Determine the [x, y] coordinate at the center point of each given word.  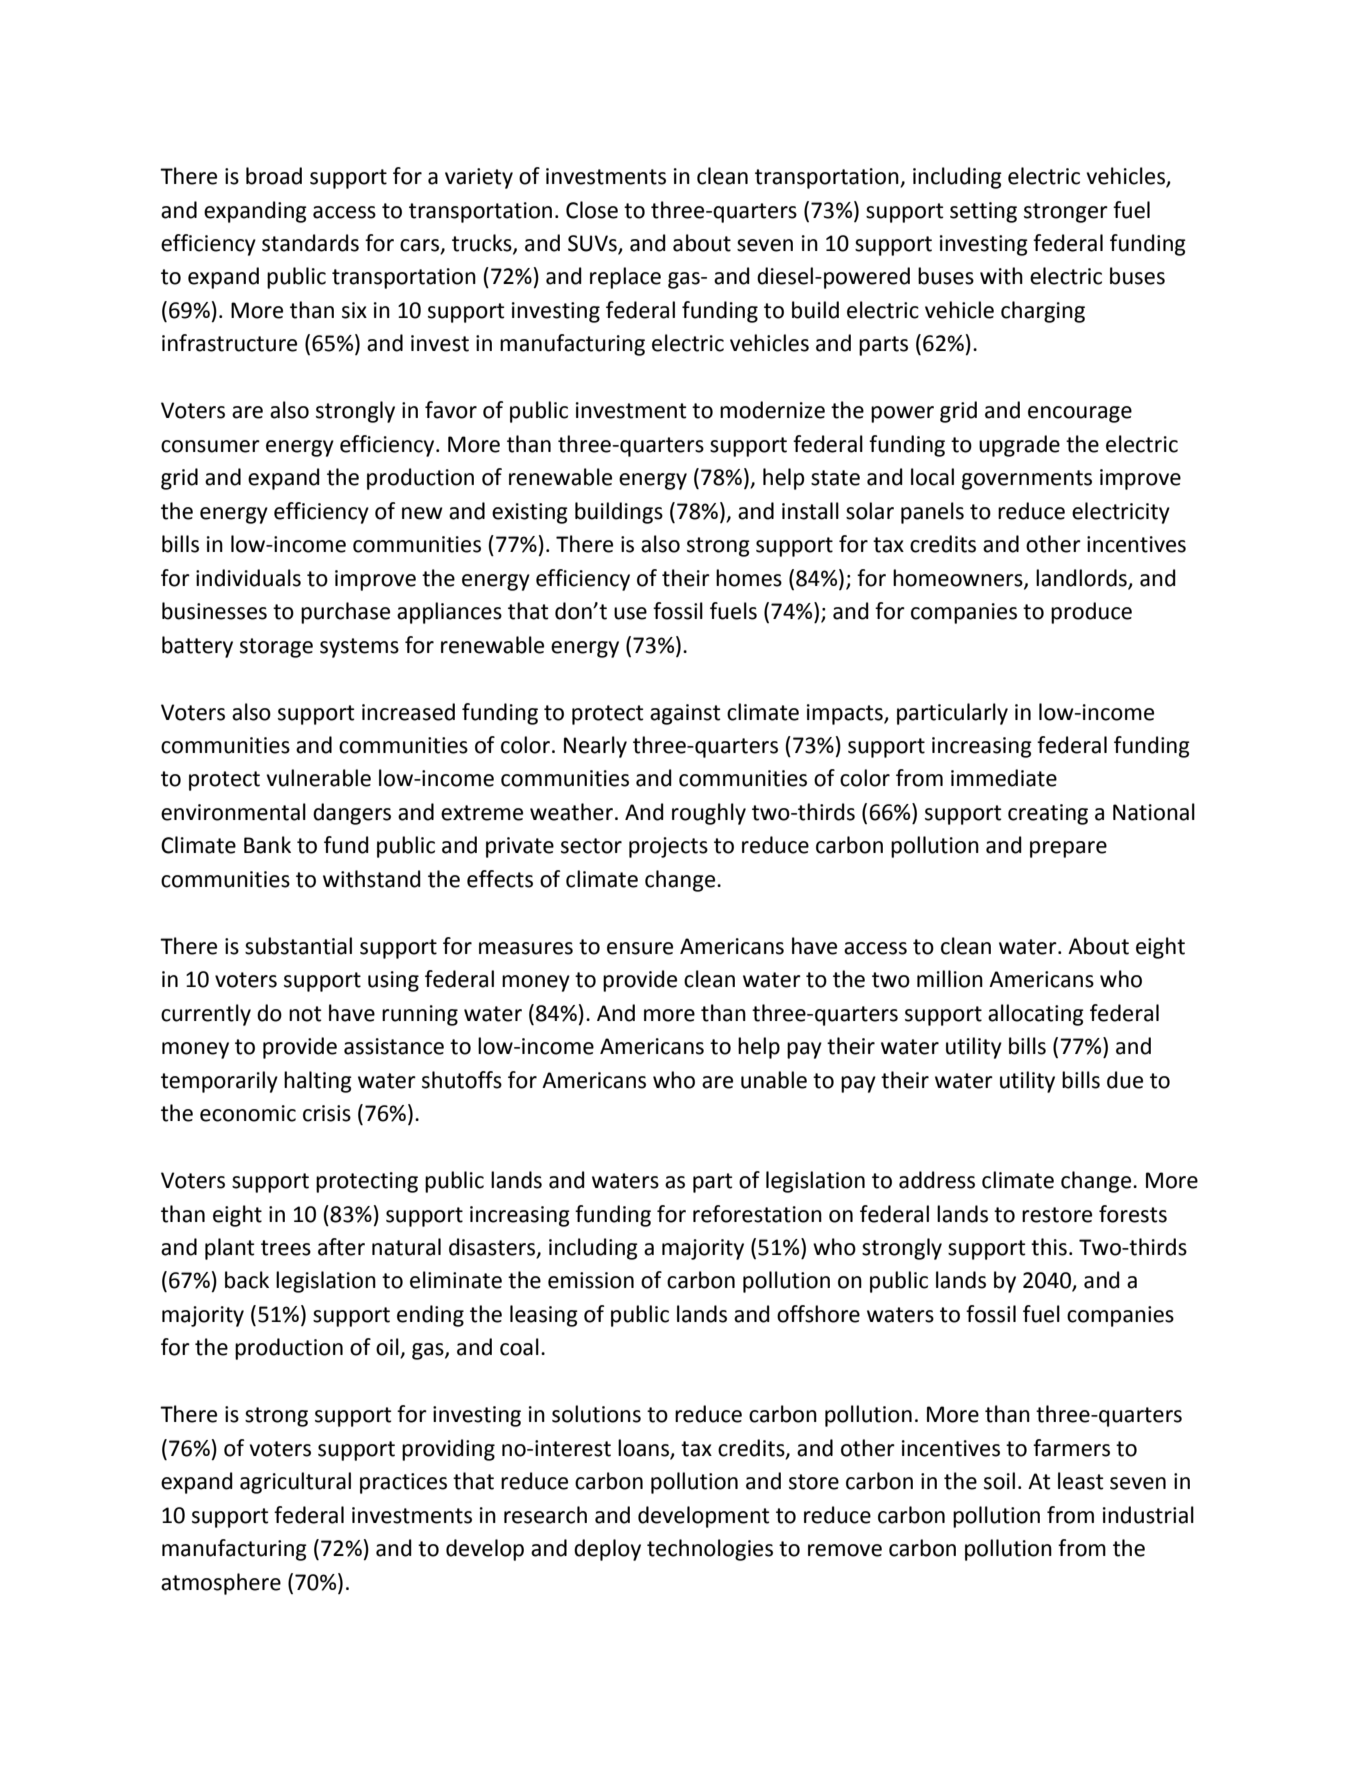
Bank [267, 845]
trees [286, 1248]
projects [668, 847]
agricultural [295, 1483]
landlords [1081, 578]
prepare [1068, 849]
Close [592, 210]
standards [310, 243]
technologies [710, 1550]
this [1049, 1247]
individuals [248, 578]
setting [983, 212]
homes [749, 578]
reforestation [757, 1214]
